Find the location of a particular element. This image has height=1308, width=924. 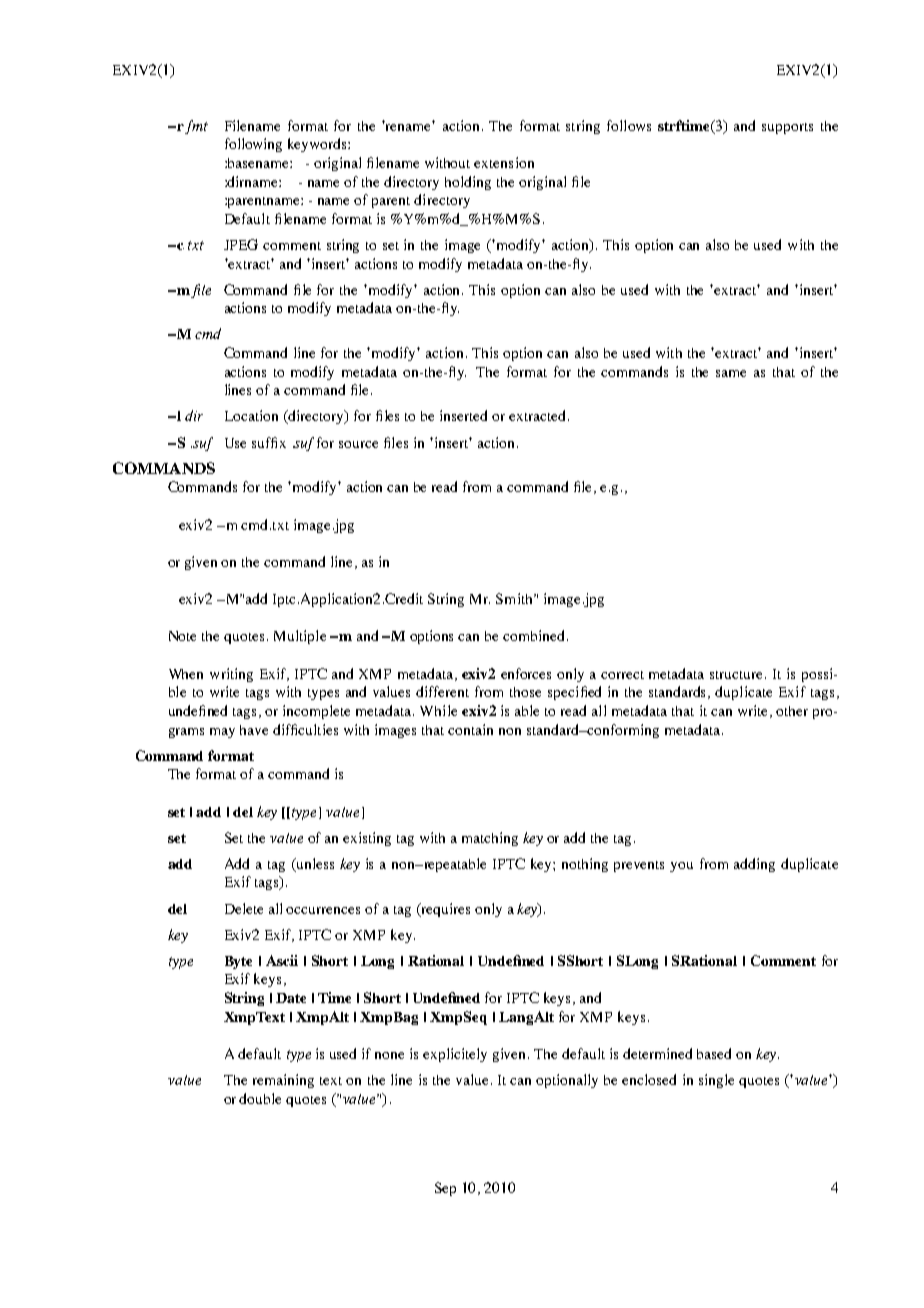

following is located at coordinates (253, 145).
